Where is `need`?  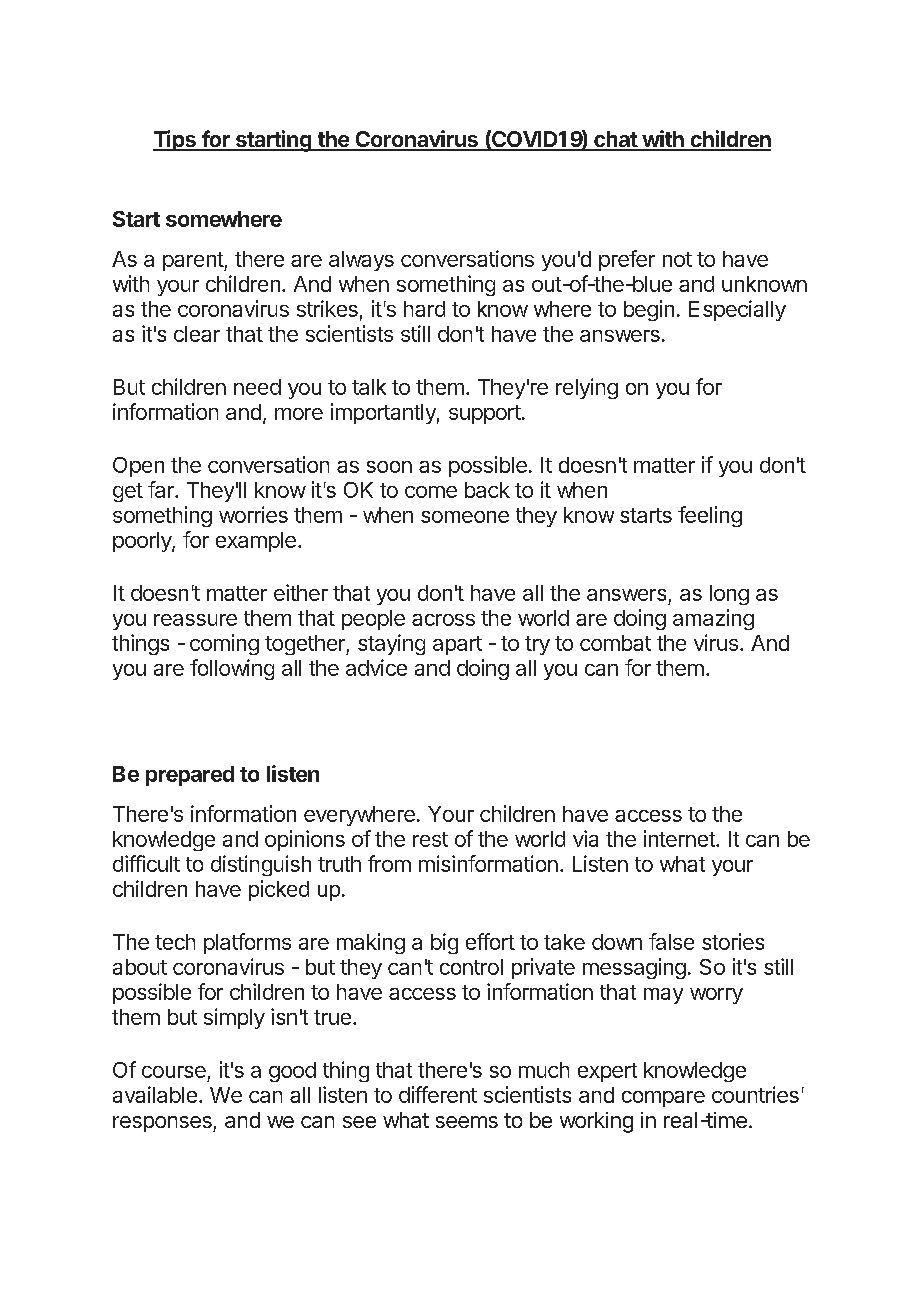 need is located at coordinates (257, 387).
